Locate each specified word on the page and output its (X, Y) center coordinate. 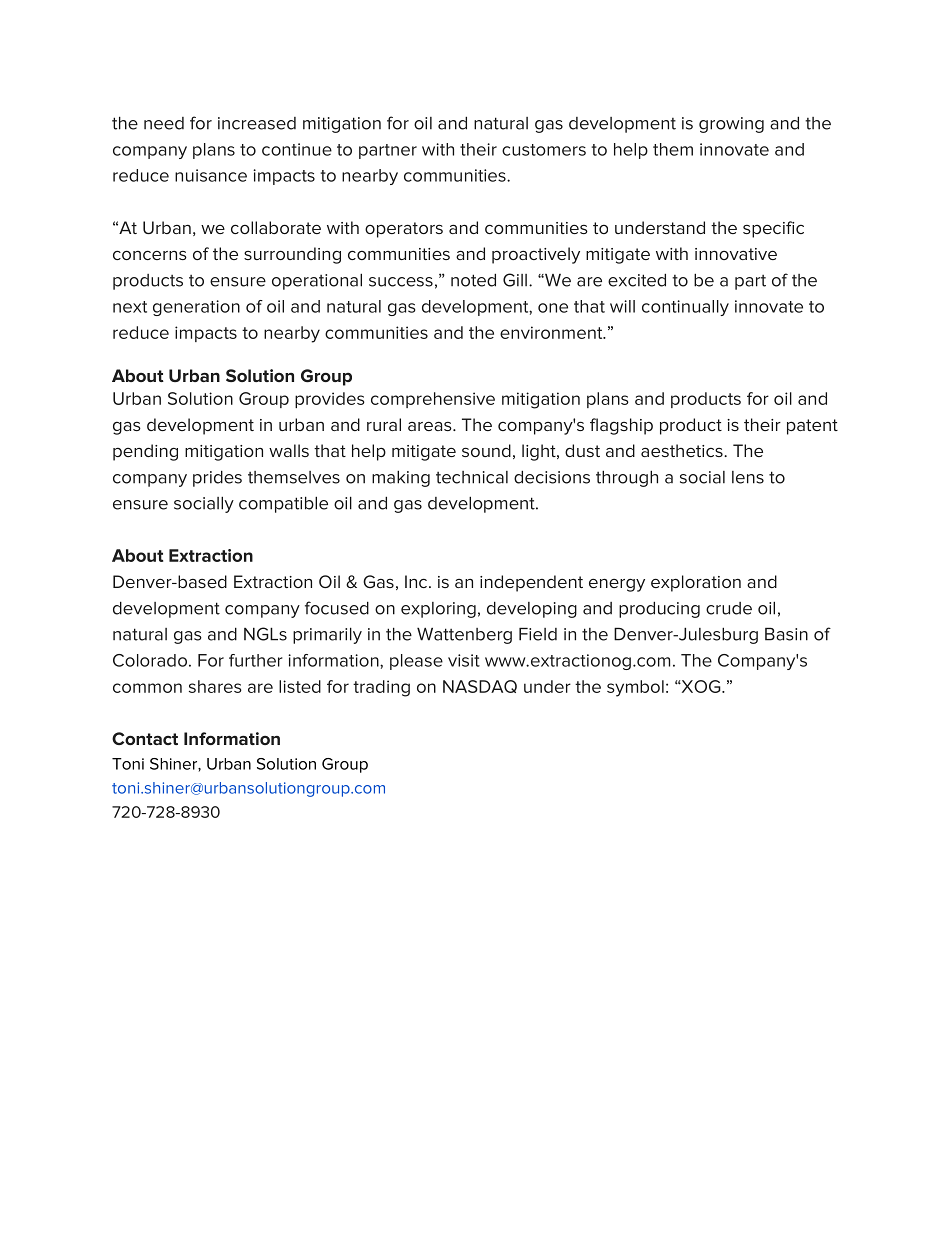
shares (215, 686)
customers (544, 150)
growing (731, 125)
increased (257, 123)
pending (145, 452)
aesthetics (683, 450)
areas (431, 426)
